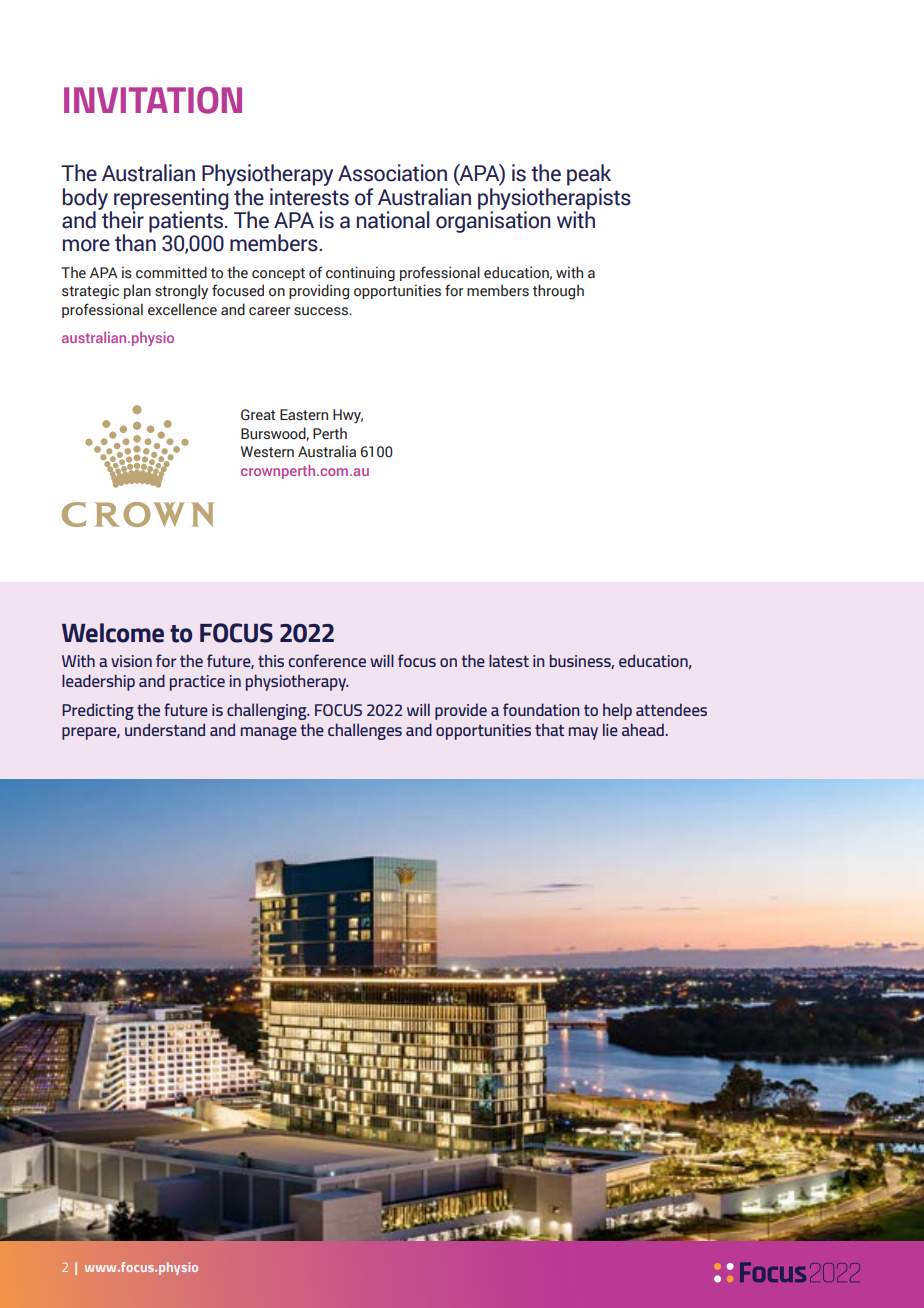 This screenshot has width=924, height=1308. I want to click on through, so click(558, 292).
